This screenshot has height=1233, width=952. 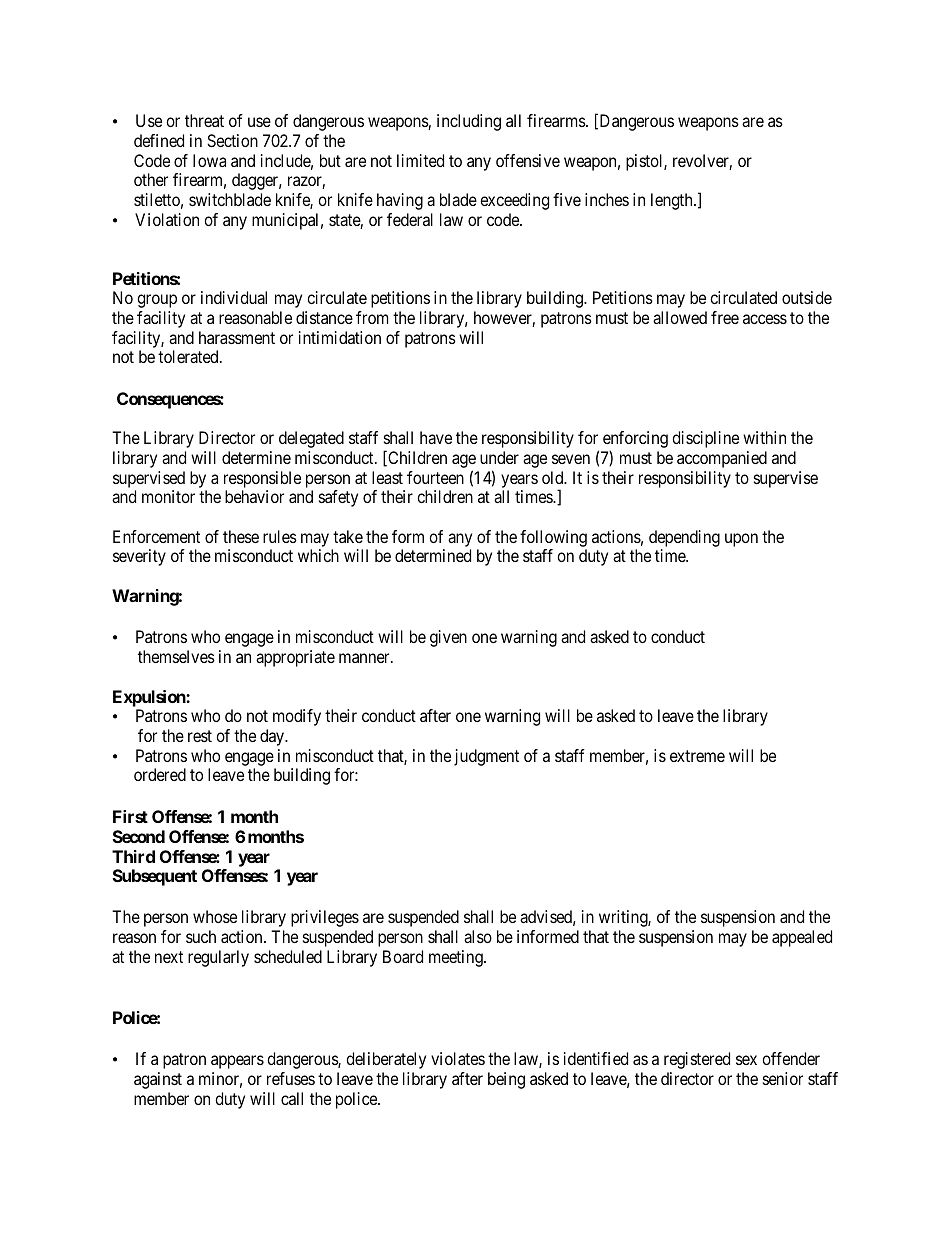 What do you see at coordinates (448, 638) in the screenshot?
I see `given` at bounding box center [448, 638].
